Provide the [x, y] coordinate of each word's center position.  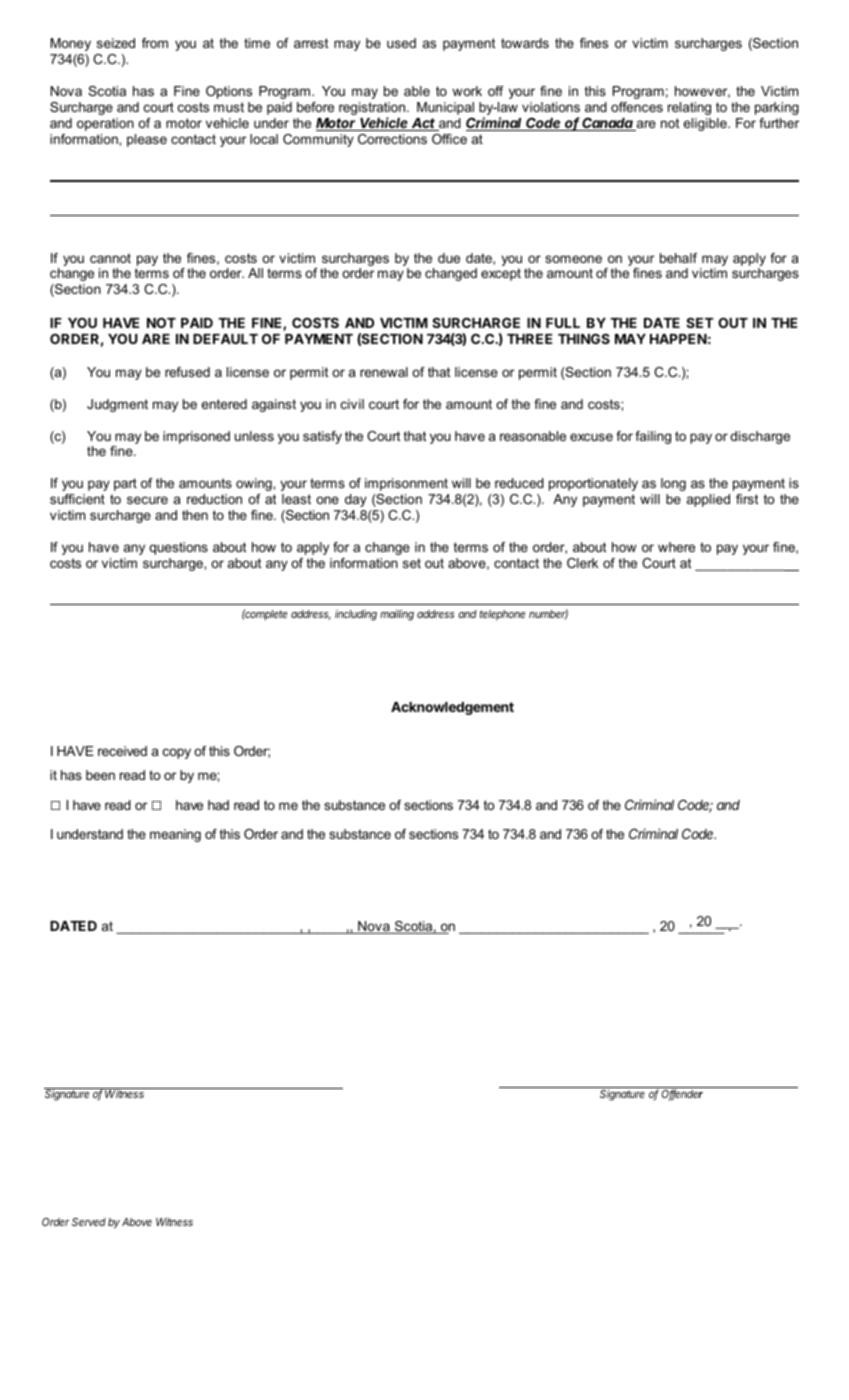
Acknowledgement [452, 708]
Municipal [445, 108]
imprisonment [406, 484]
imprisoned [196, 437]
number [548, 614]
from [155, 43]
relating [689, 108]
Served [89, 1222]
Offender [682, 1095]
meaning [175, 835]
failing [653, 437]
